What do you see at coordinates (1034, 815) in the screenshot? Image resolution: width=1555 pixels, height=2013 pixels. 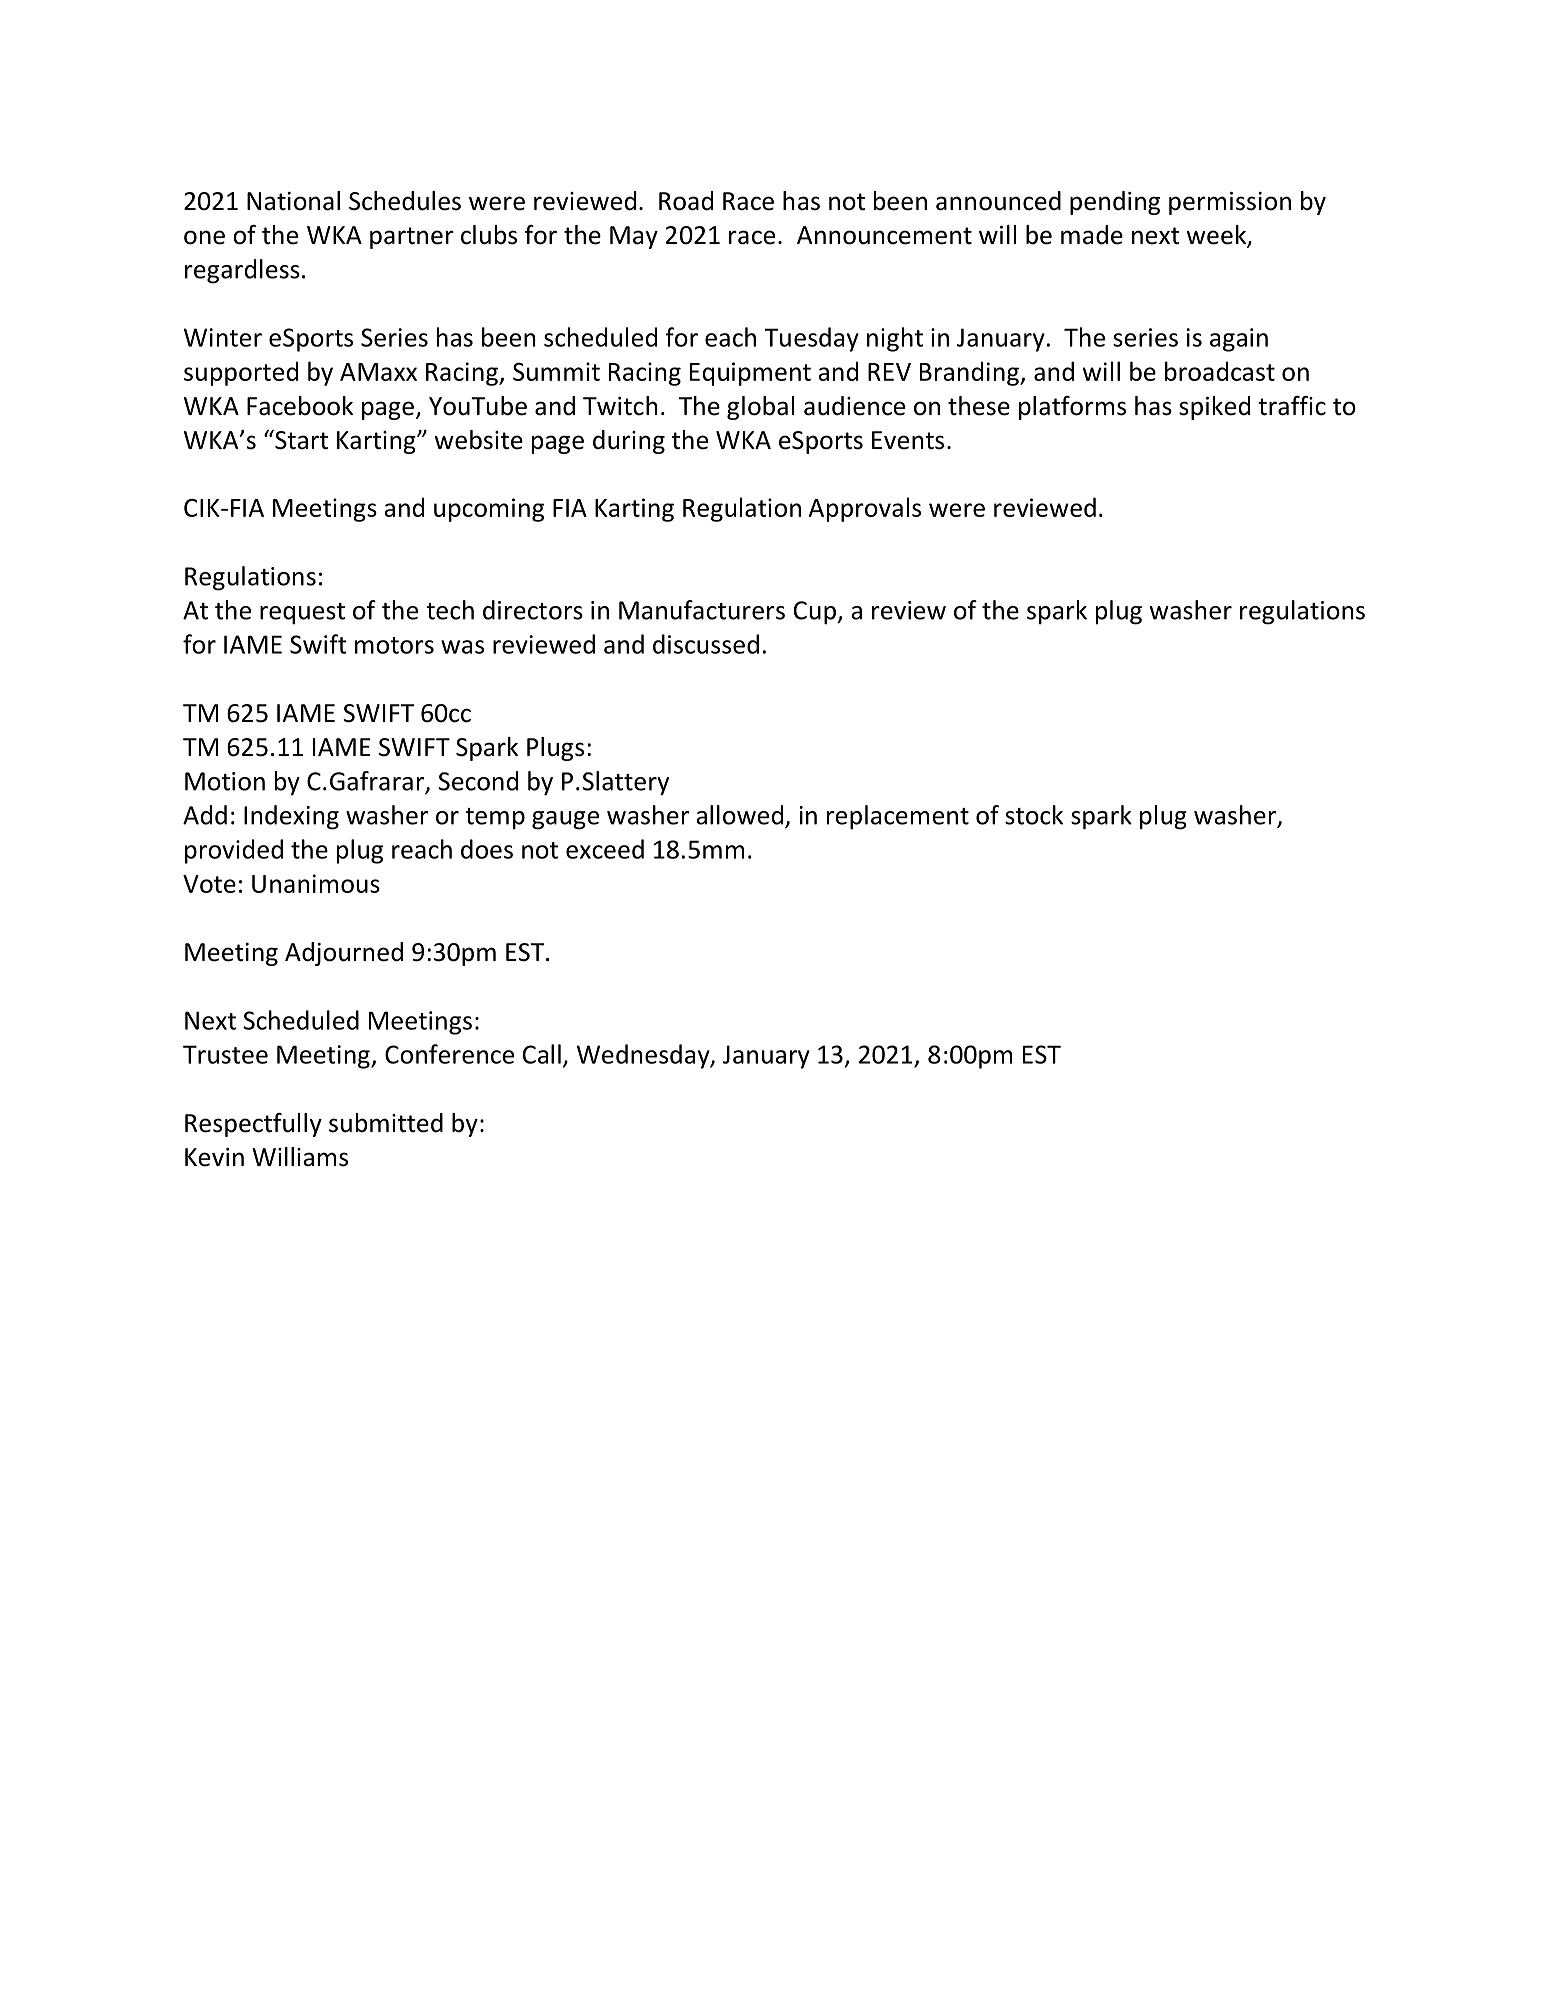 I see `stock` at bounding box center [1034, 815].
